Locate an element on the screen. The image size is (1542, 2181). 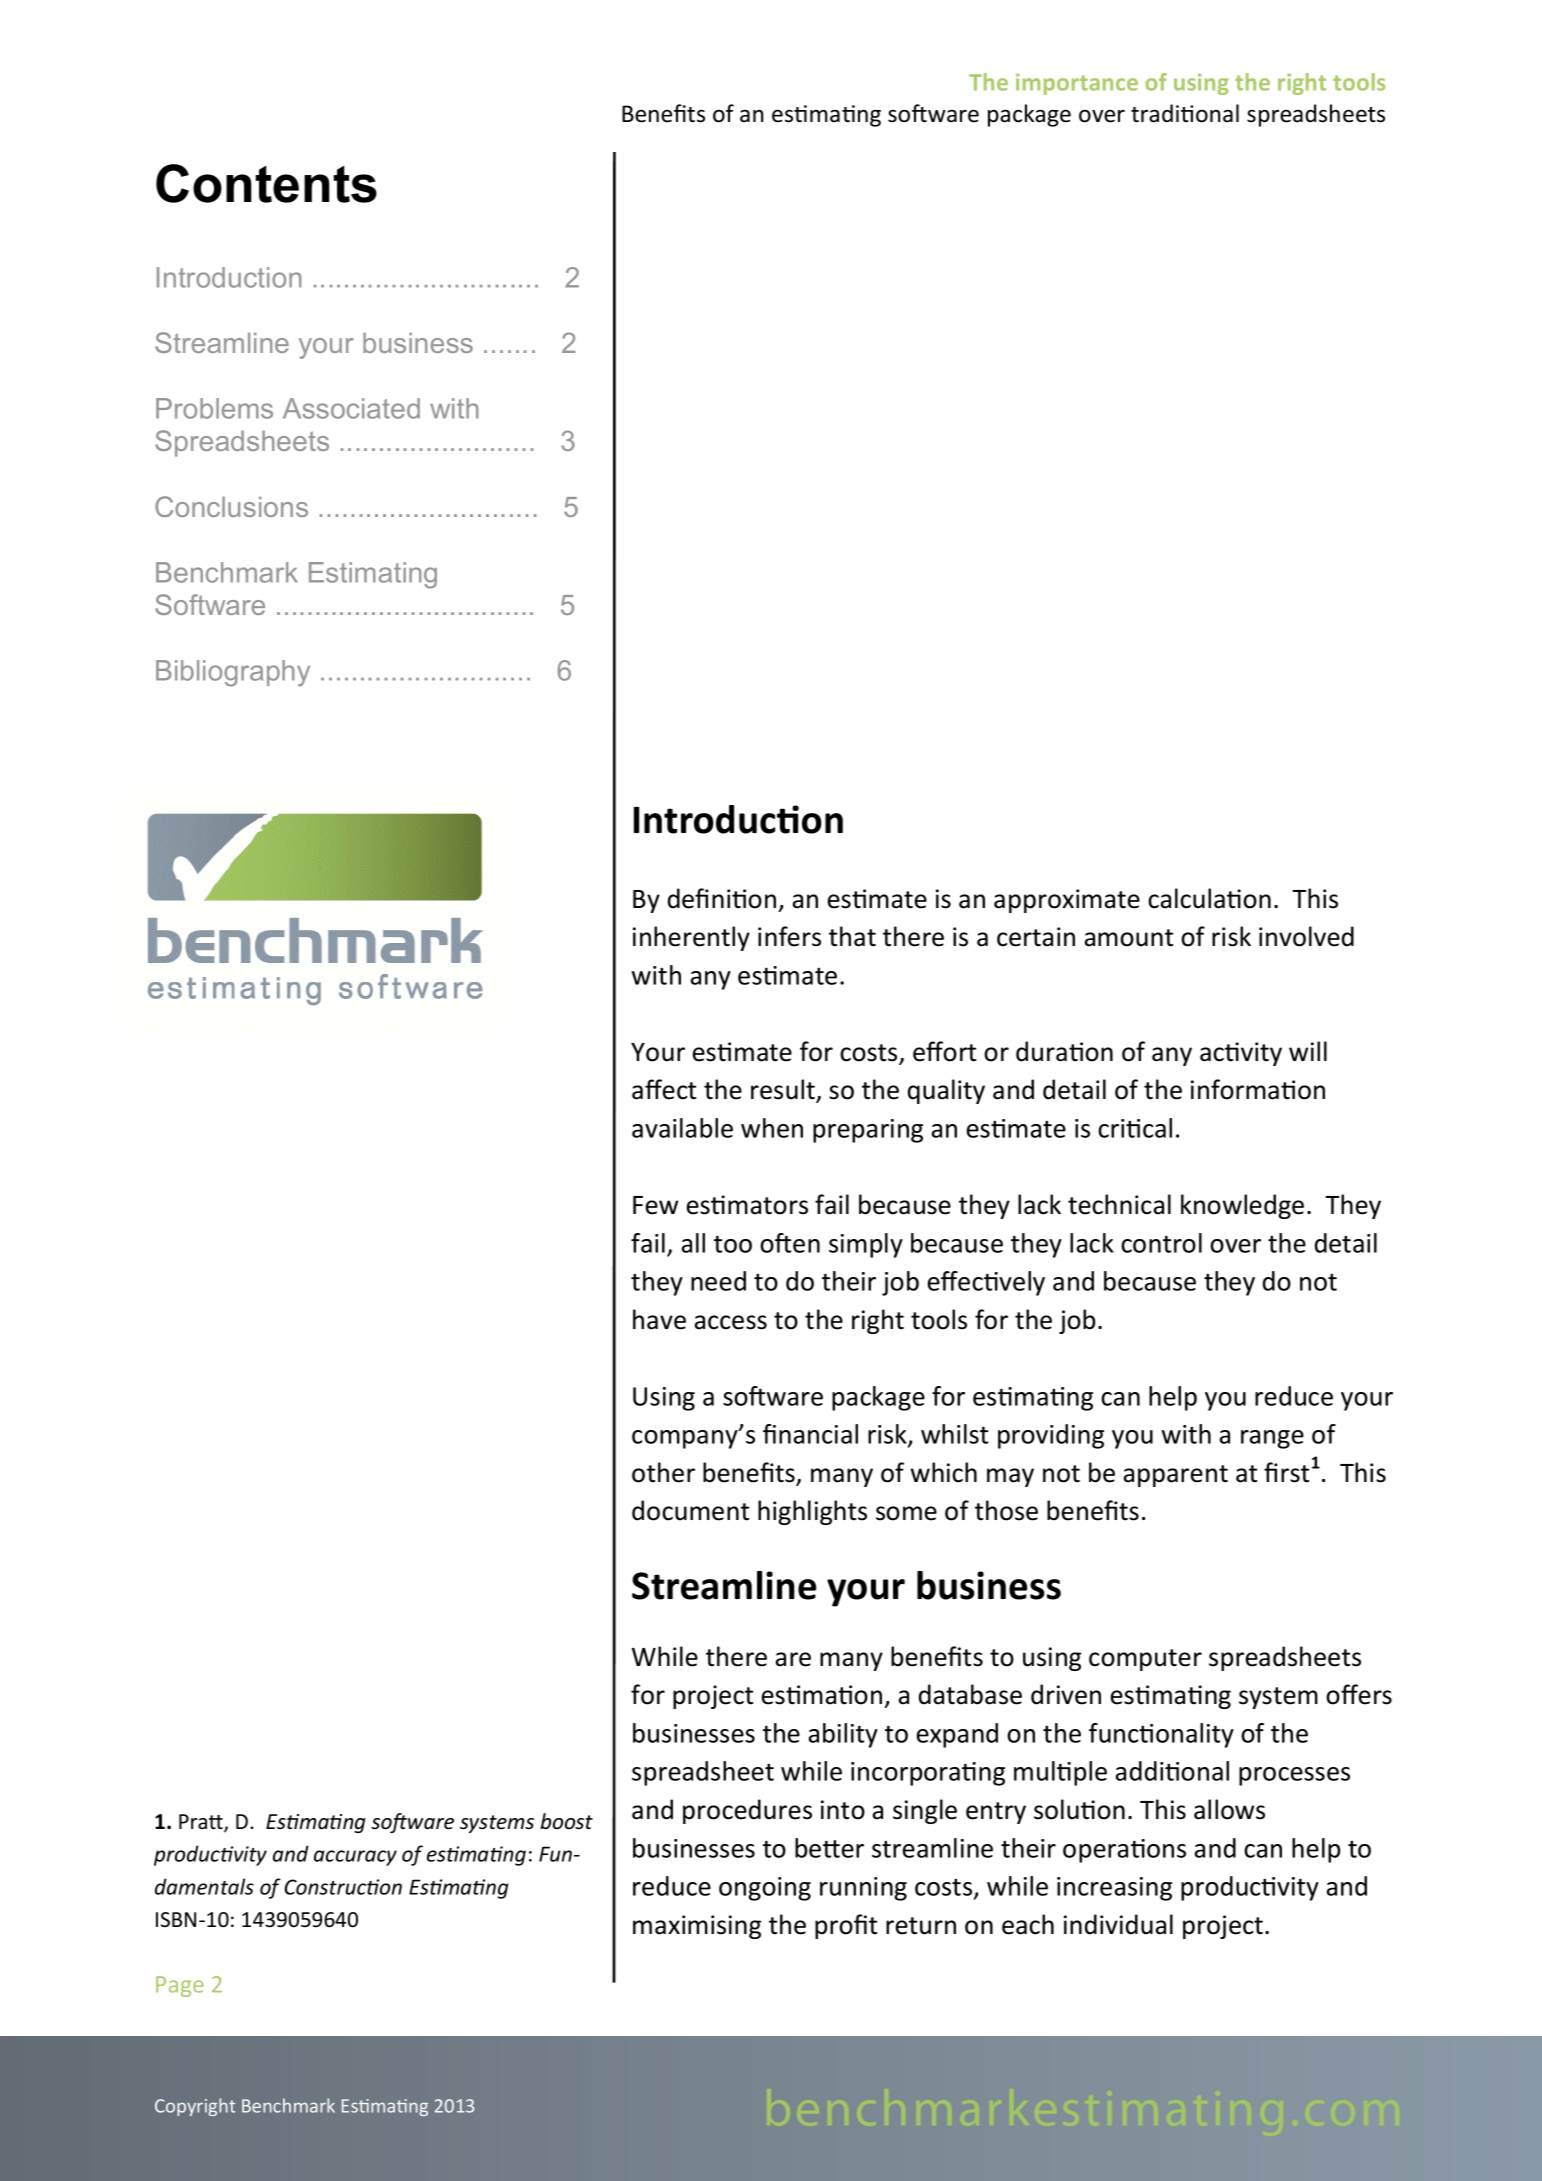
calculation is located at coordinates (1209, 898).
